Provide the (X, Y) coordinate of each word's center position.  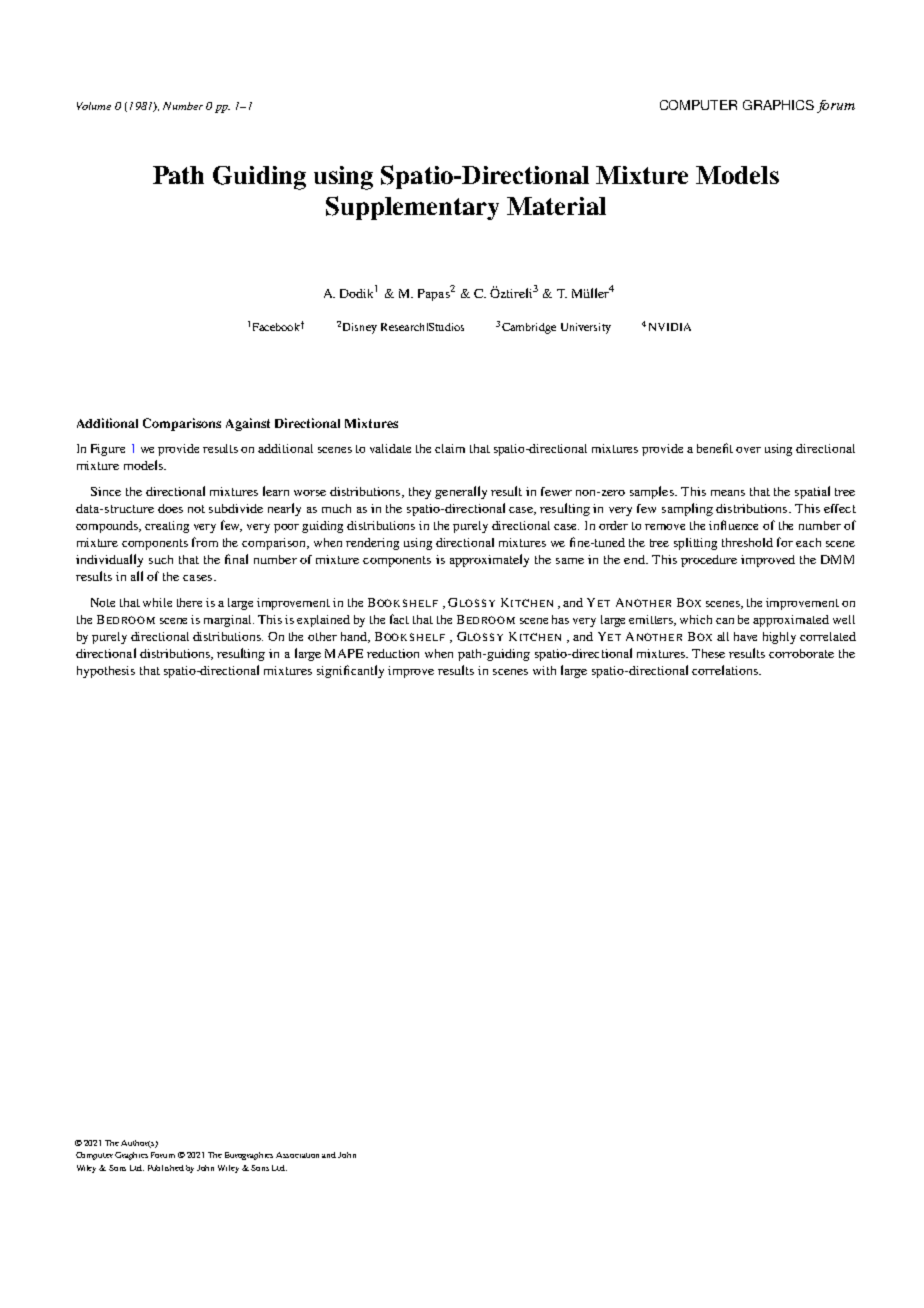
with (544, 670)
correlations (726, 670)
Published (166, 1168)
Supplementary (412, 208)
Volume (94, 106)
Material (556, 206)
